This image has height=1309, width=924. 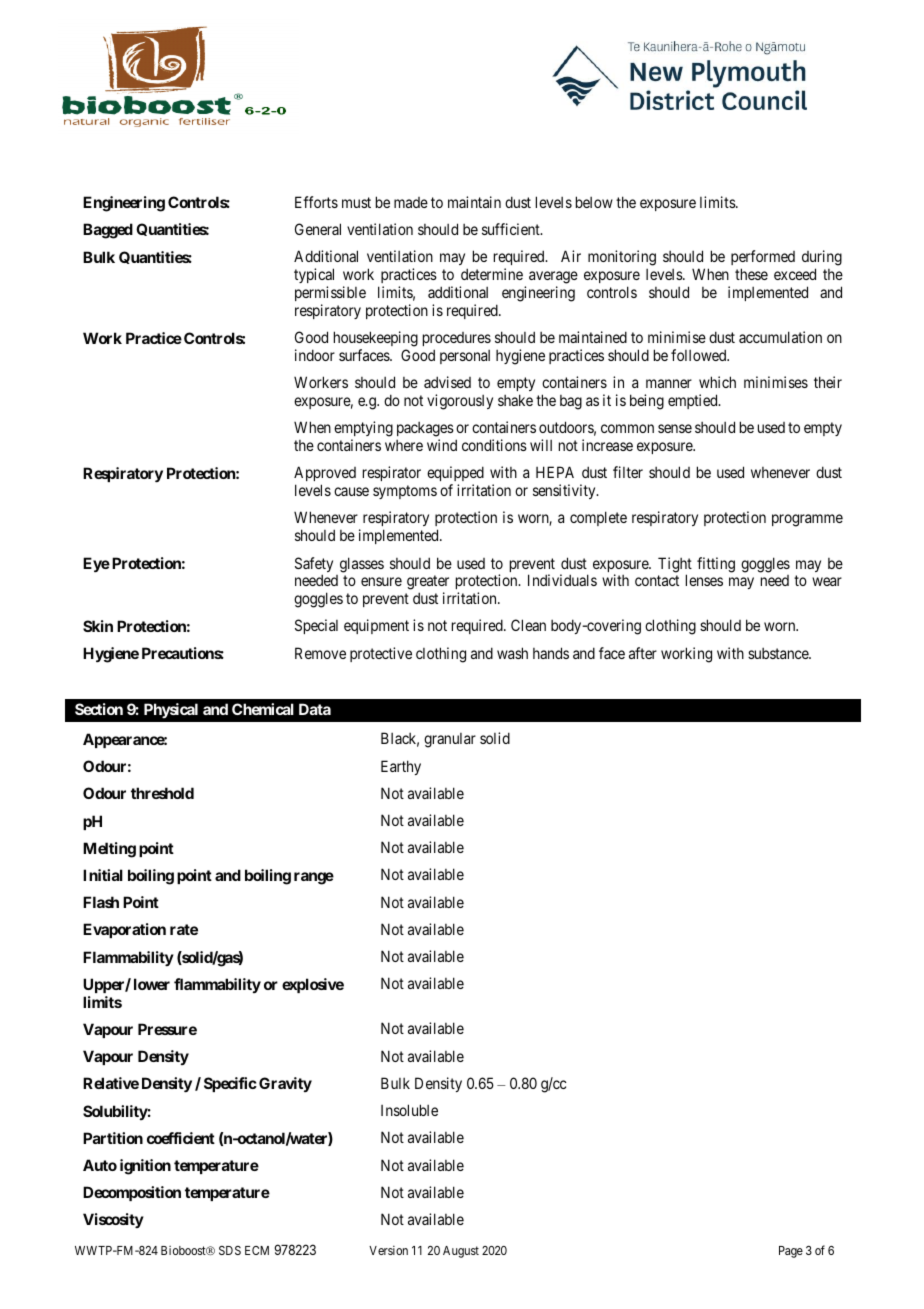 I want to click on Bagged, so click(x=108, y=231).
